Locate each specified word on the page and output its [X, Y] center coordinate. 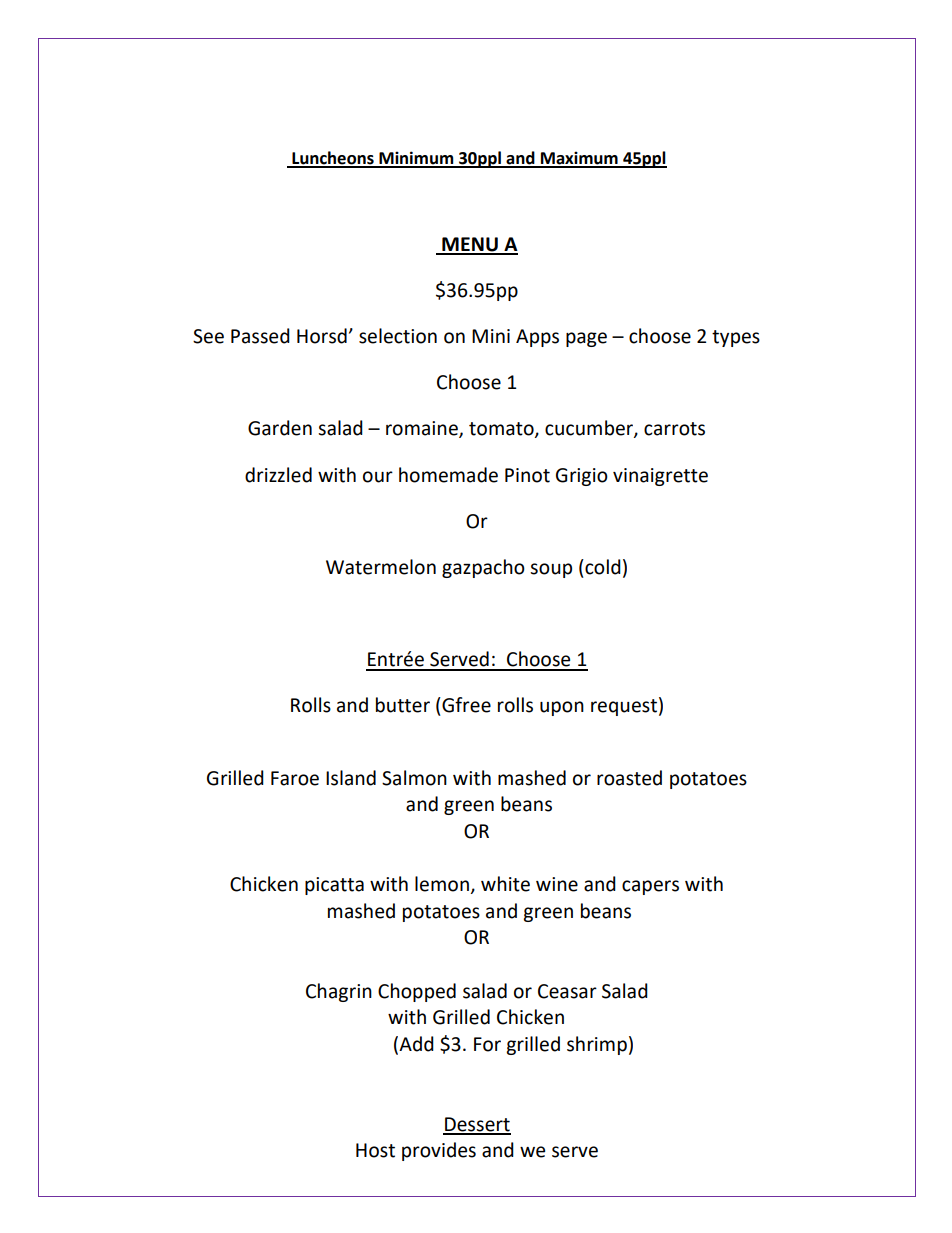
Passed [260, 336]
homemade [448, 475]
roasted [629, 778]
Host [375, 1150]
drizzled [278, 475]
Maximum [579, 159]
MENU [470, 245]
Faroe [295, 778]
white [505, 884]
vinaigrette [660, 477]
